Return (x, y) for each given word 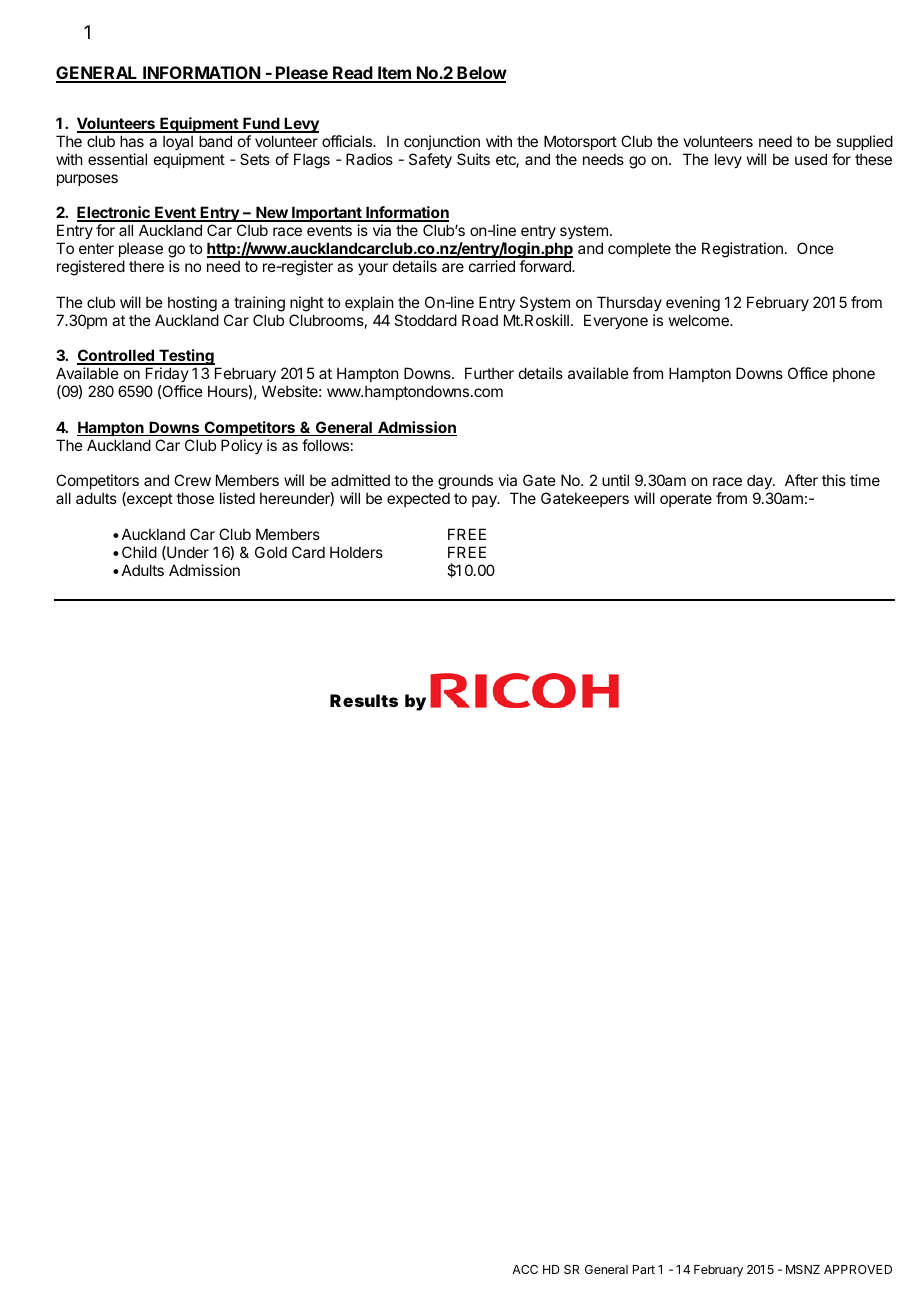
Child (139, 552)
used (811, 159)
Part (644, 1269)
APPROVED (858, 1269)
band (215, 141)
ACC (525, 1269)
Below (481, 74)
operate (686, 500)
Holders (356, 552)
